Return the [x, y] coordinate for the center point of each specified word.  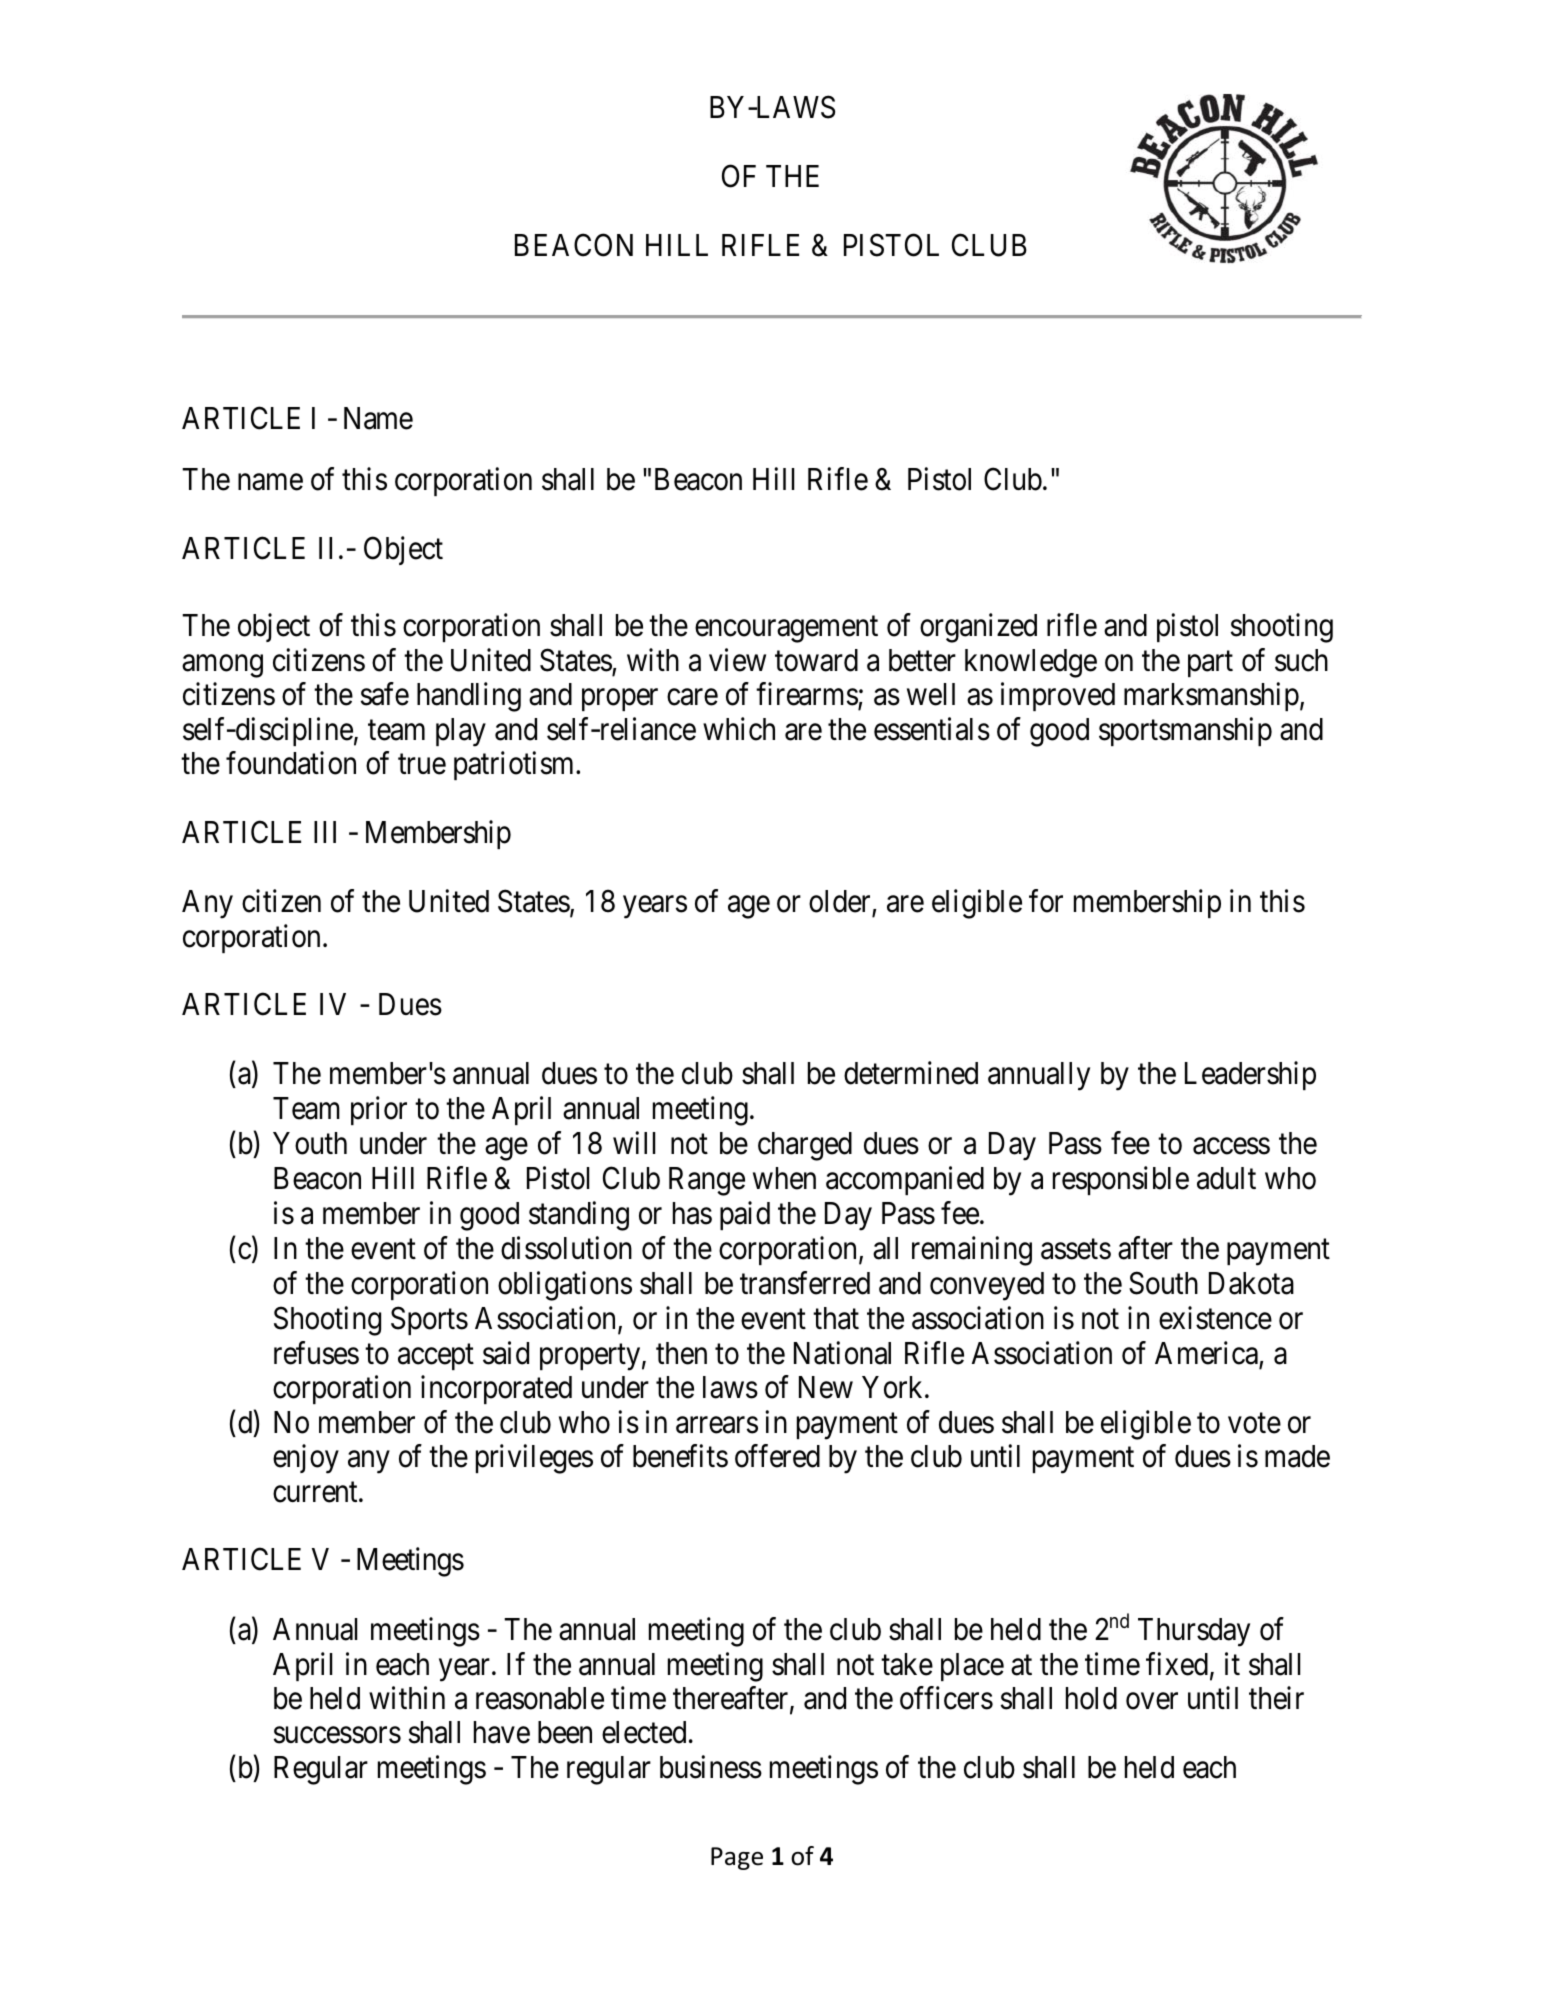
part [1210, 664]
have [502, 1732]
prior [379, 1111]
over [1152, 1701]
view [737, 660]
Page [737, 1858]
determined [911, 1073]
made [1297, 1456]
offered [777, 1456]
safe [385, 694]
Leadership [1250, 1076]
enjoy [306, 1459]
